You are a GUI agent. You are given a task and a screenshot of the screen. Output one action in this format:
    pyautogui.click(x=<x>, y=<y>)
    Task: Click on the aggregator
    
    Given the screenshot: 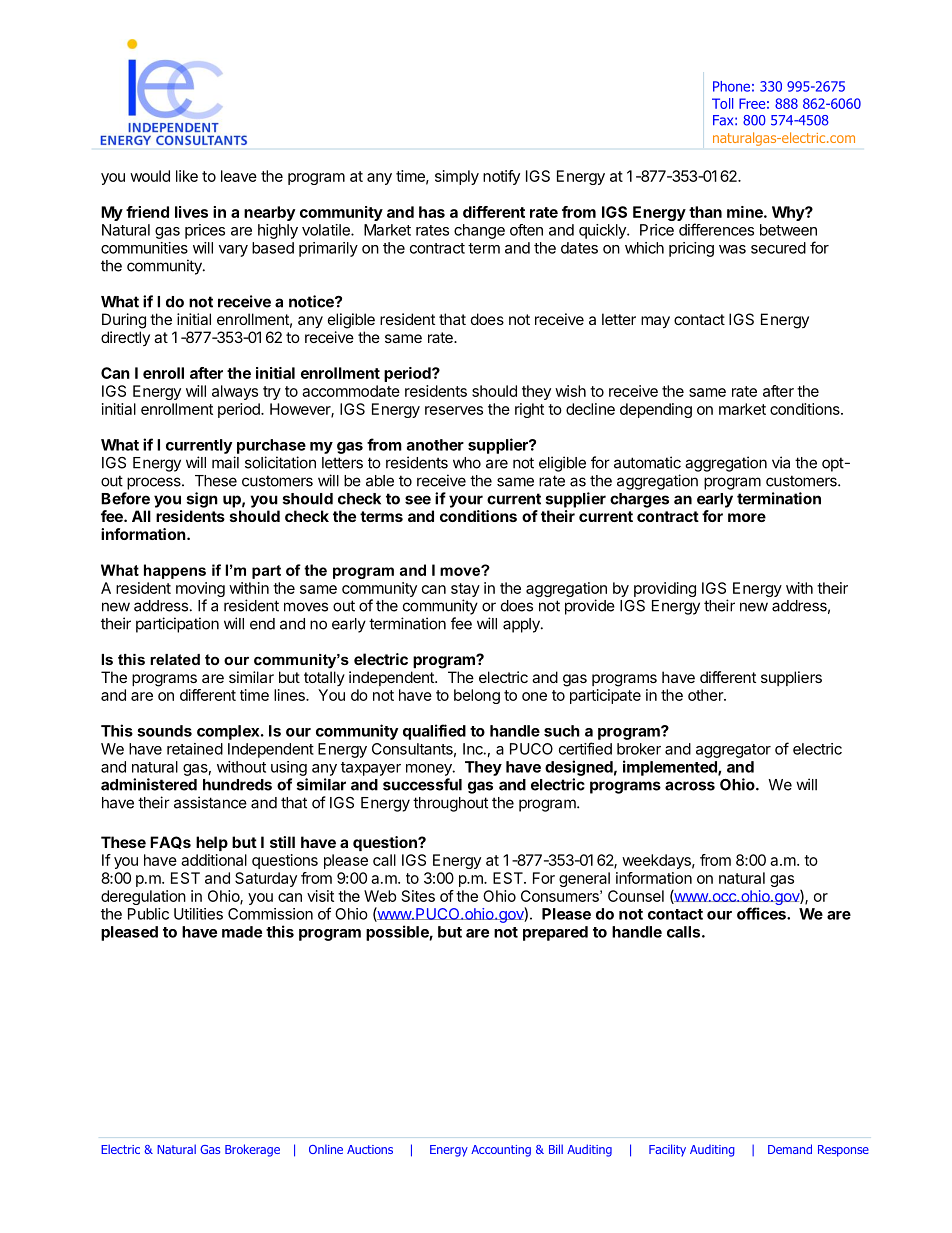 What is the action you would take?
    pyautogui.click(x=733, y=751)
